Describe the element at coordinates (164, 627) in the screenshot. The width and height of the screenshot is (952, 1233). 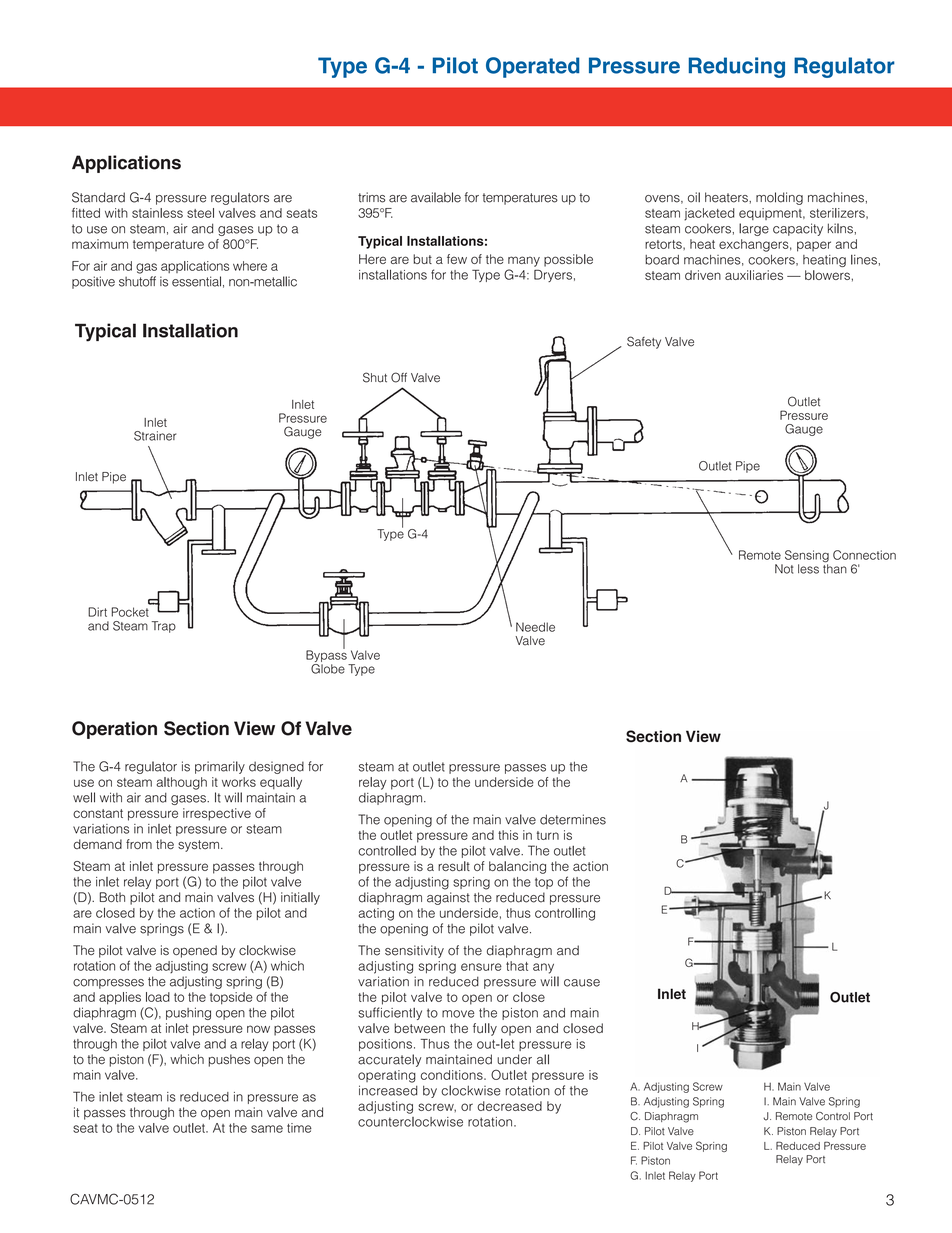
I see `Trap` at that location.
